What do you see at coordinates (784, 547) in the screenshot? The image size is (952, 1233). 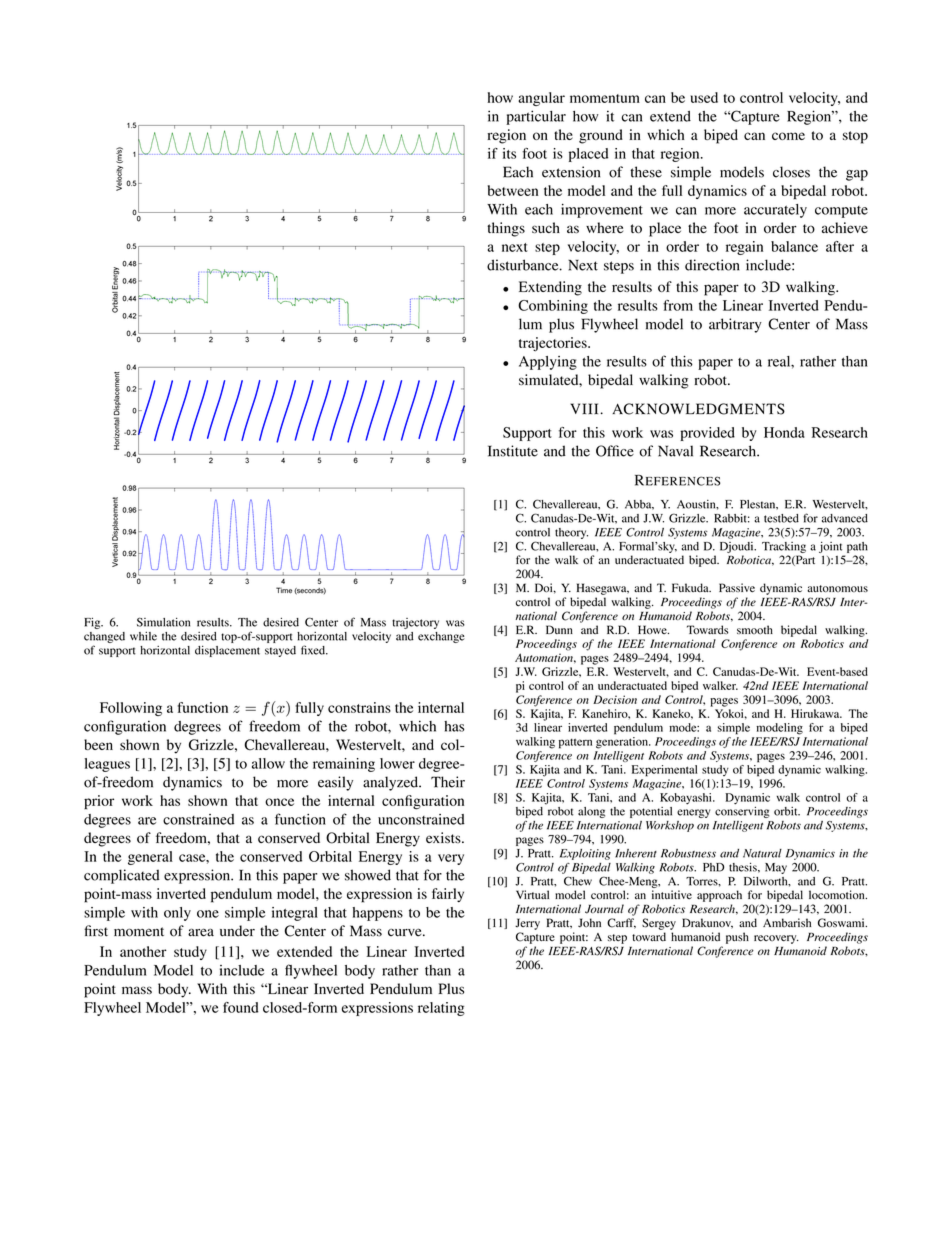 I see `Tracking` at bounding box center [784, 547].
